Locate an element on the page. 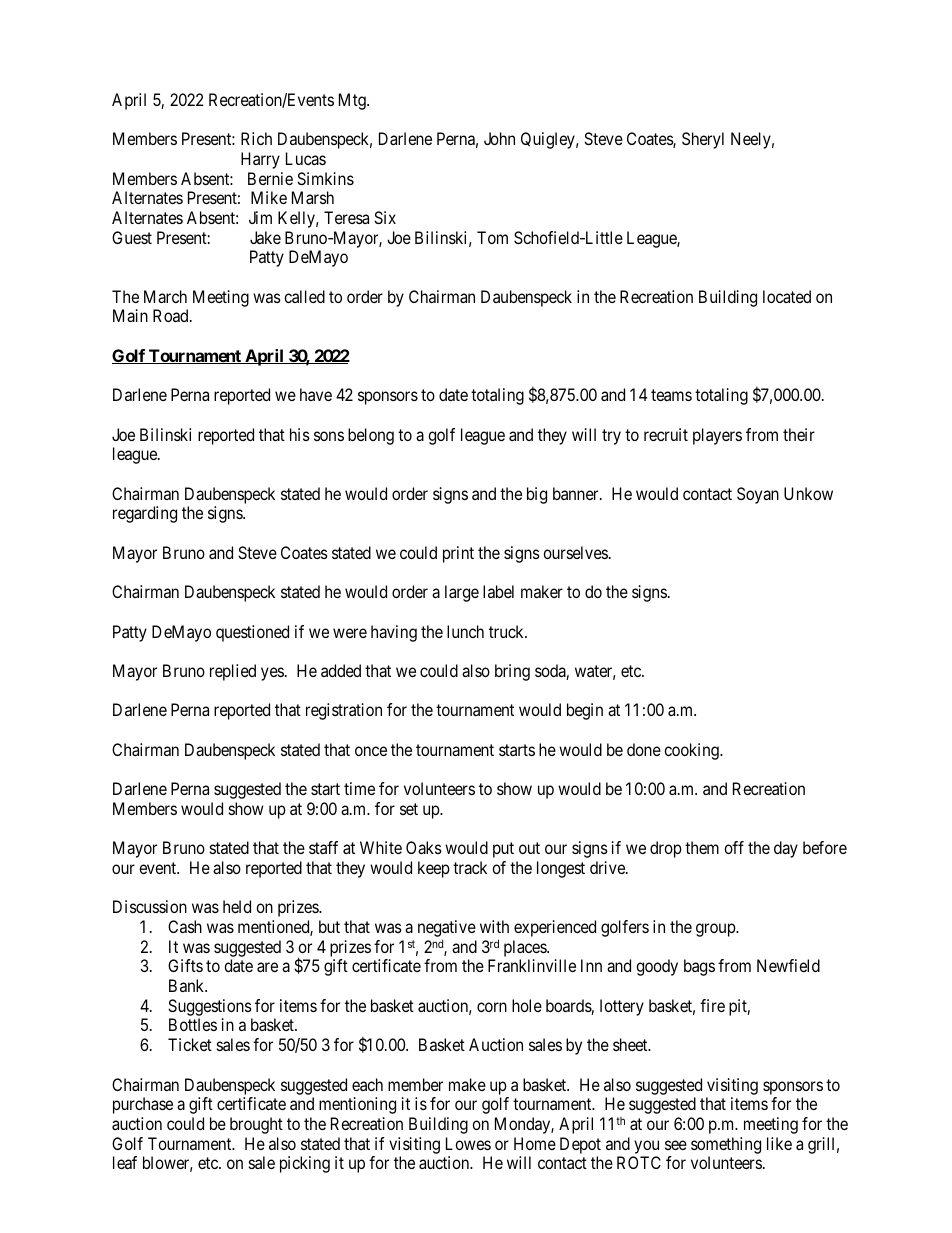 This document has height=1233, width=952. something is located at coordinates (726, 1145).
